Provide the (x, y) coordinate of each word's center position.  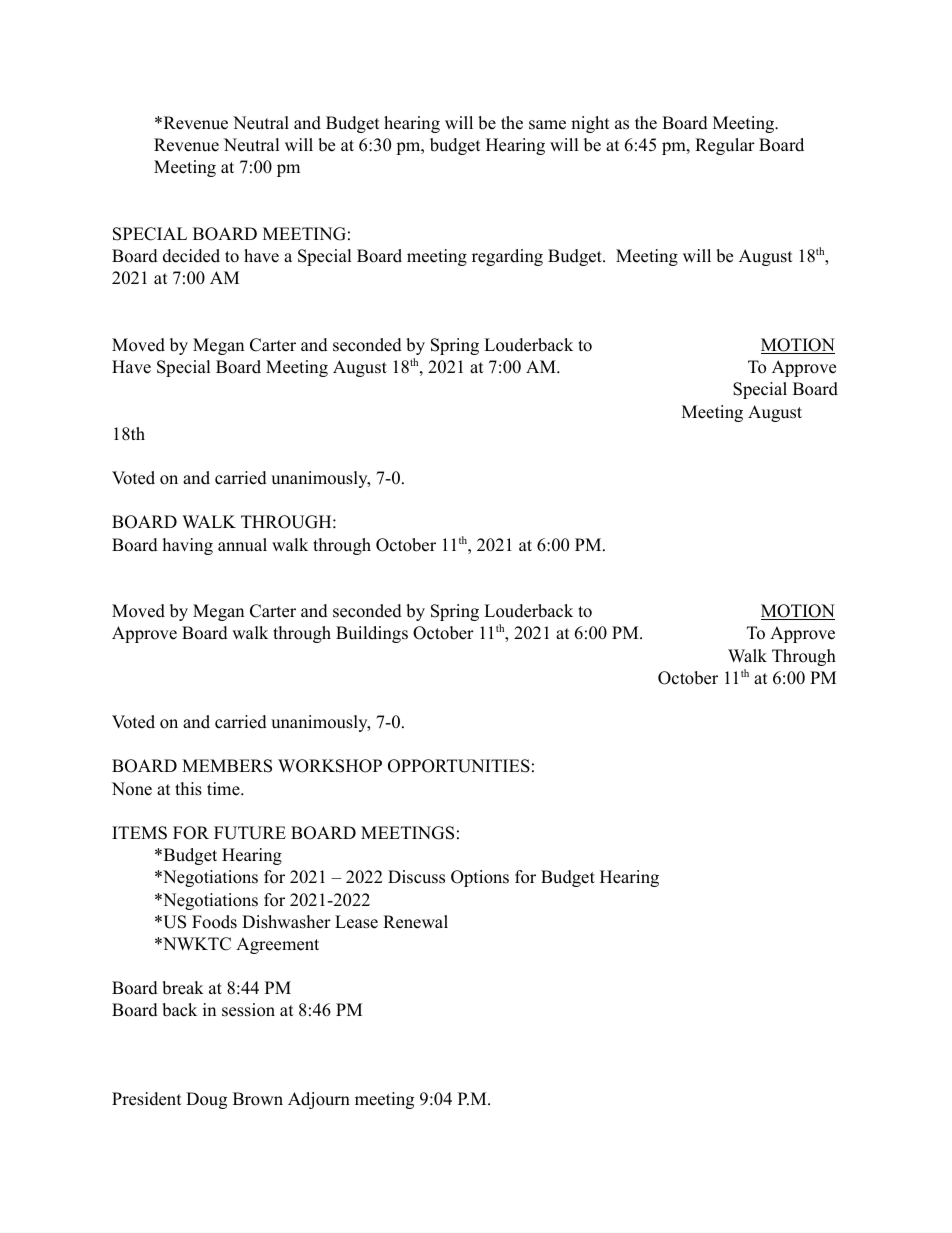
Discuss (416, 877)
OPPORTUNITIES (459, 766)
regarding (507, 257)
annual (242, 545)
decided (191, 256)
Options (480, 878)
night (590, 124)
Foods (214, 922)
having (188, 546)
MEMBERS (227, 766)
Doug (206, 1100)
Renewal (415, 922)
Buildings (372, 634)
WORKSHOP (330, 766)
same (547, 125)
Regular (725, 146)
